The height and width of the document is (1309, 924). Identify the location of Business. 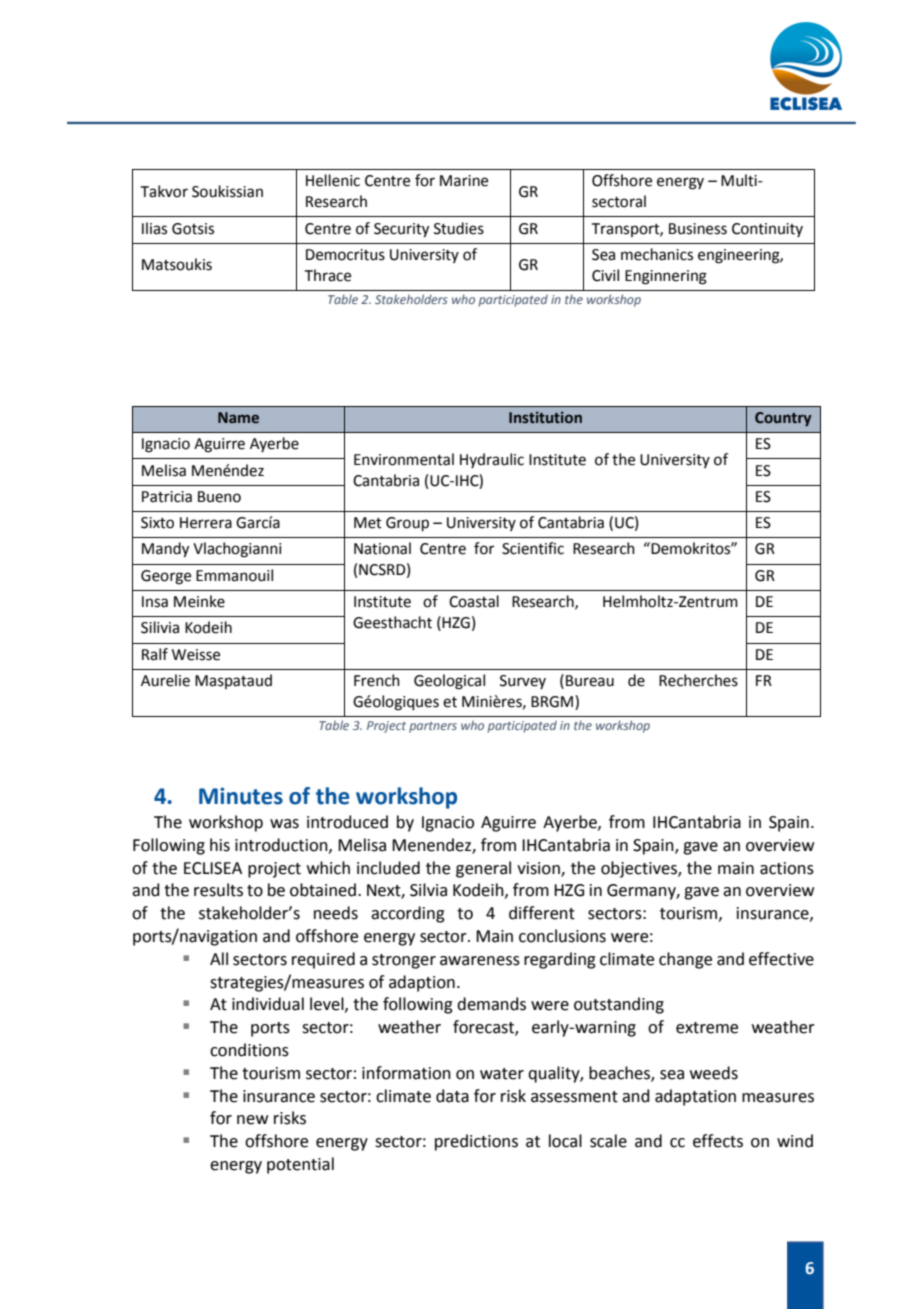
(698, 229).
